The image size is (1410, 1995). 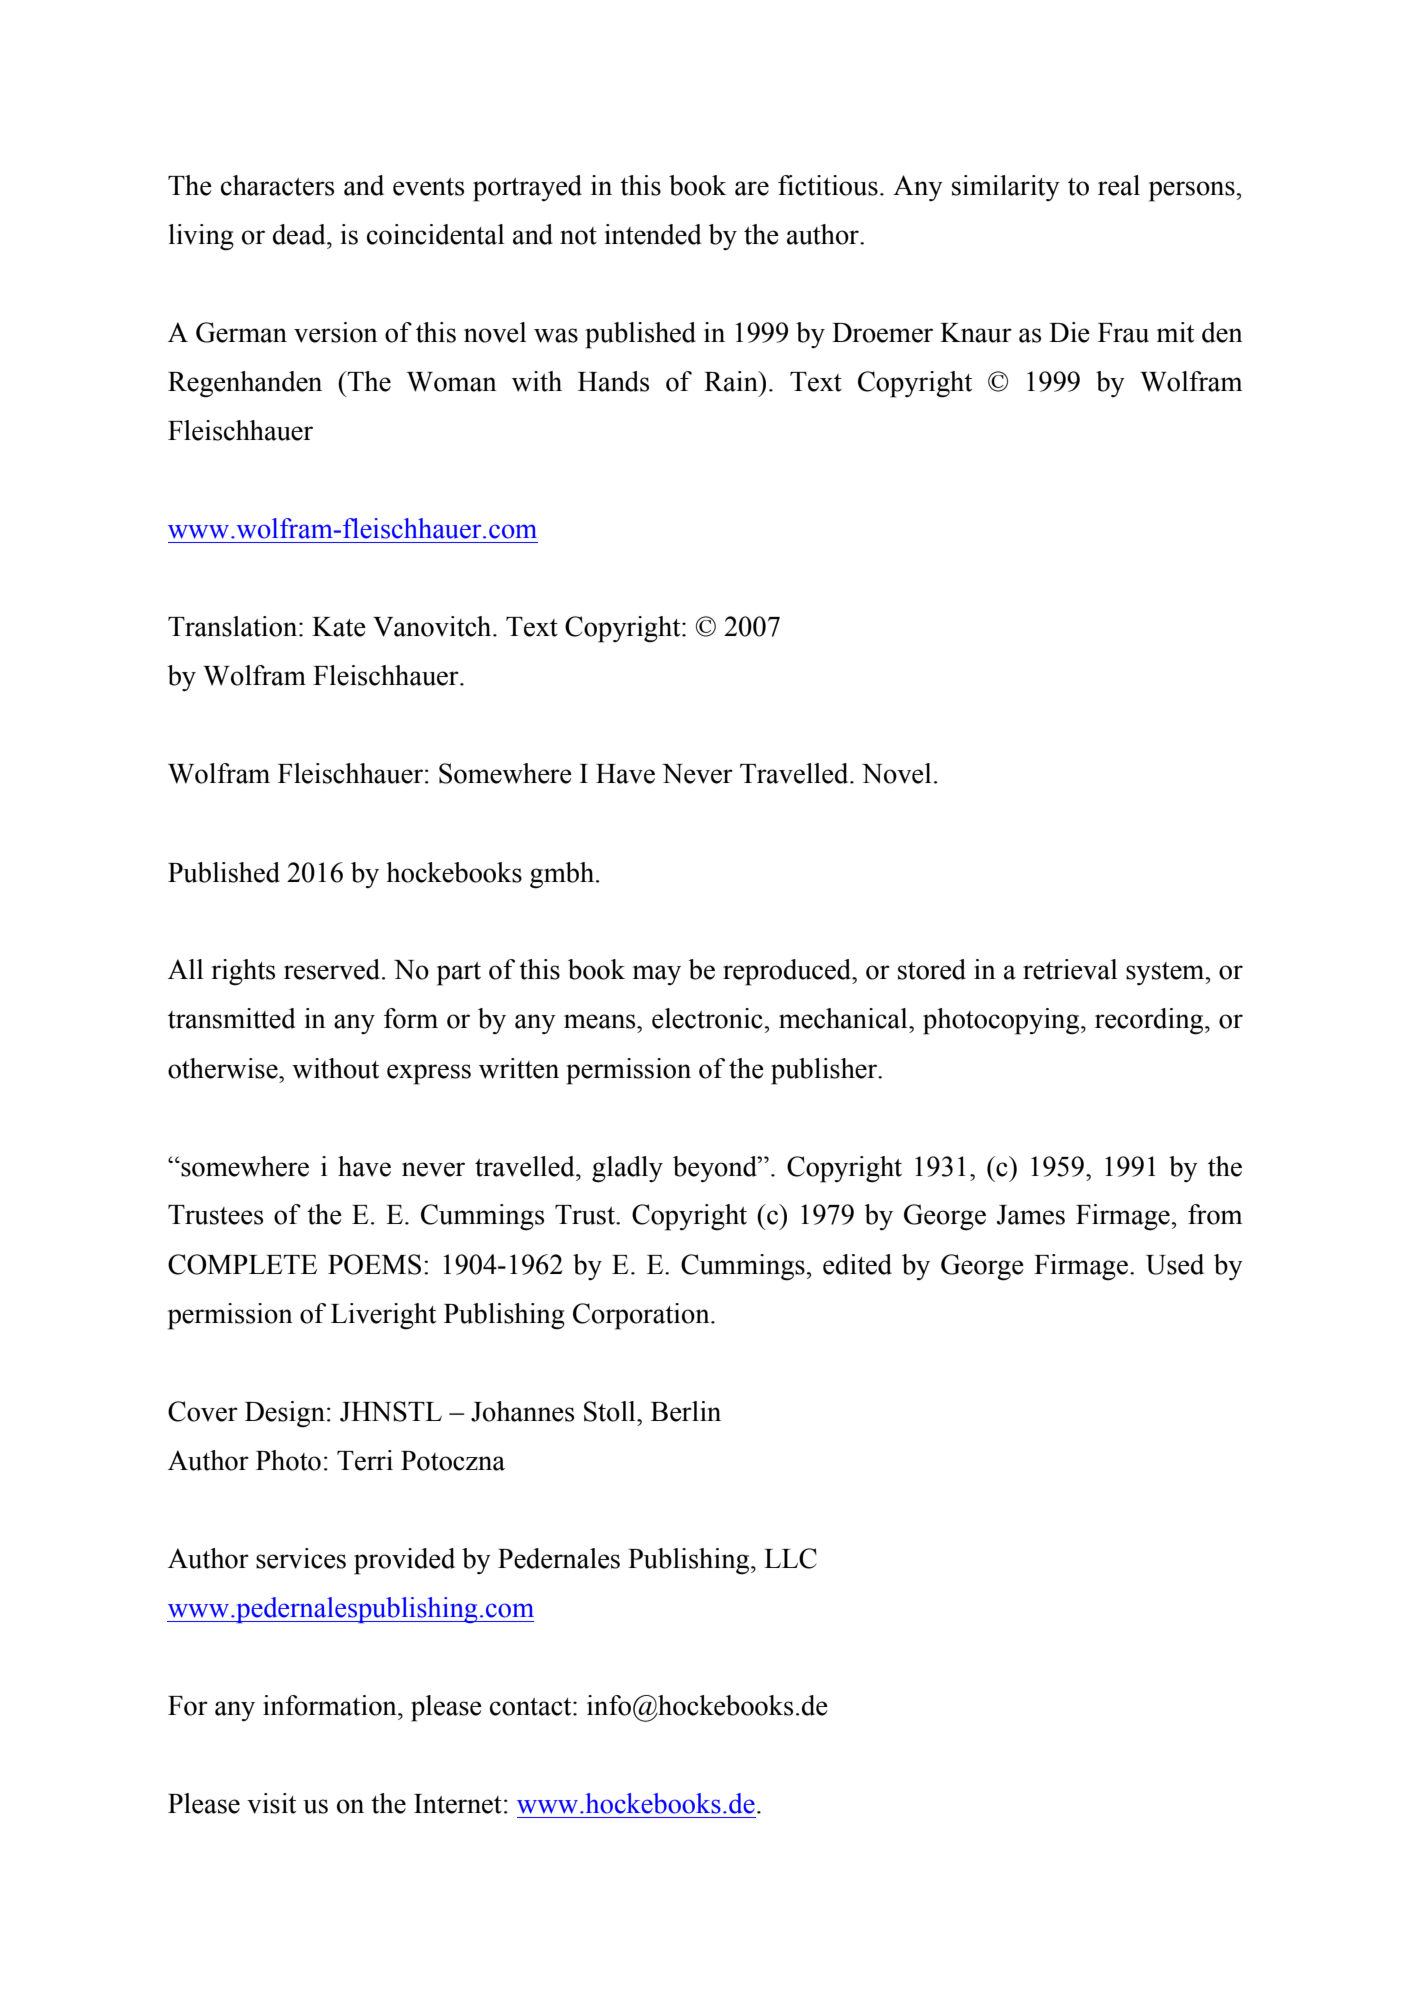 I want to click on electronic, so click(x=708, y=1018).
